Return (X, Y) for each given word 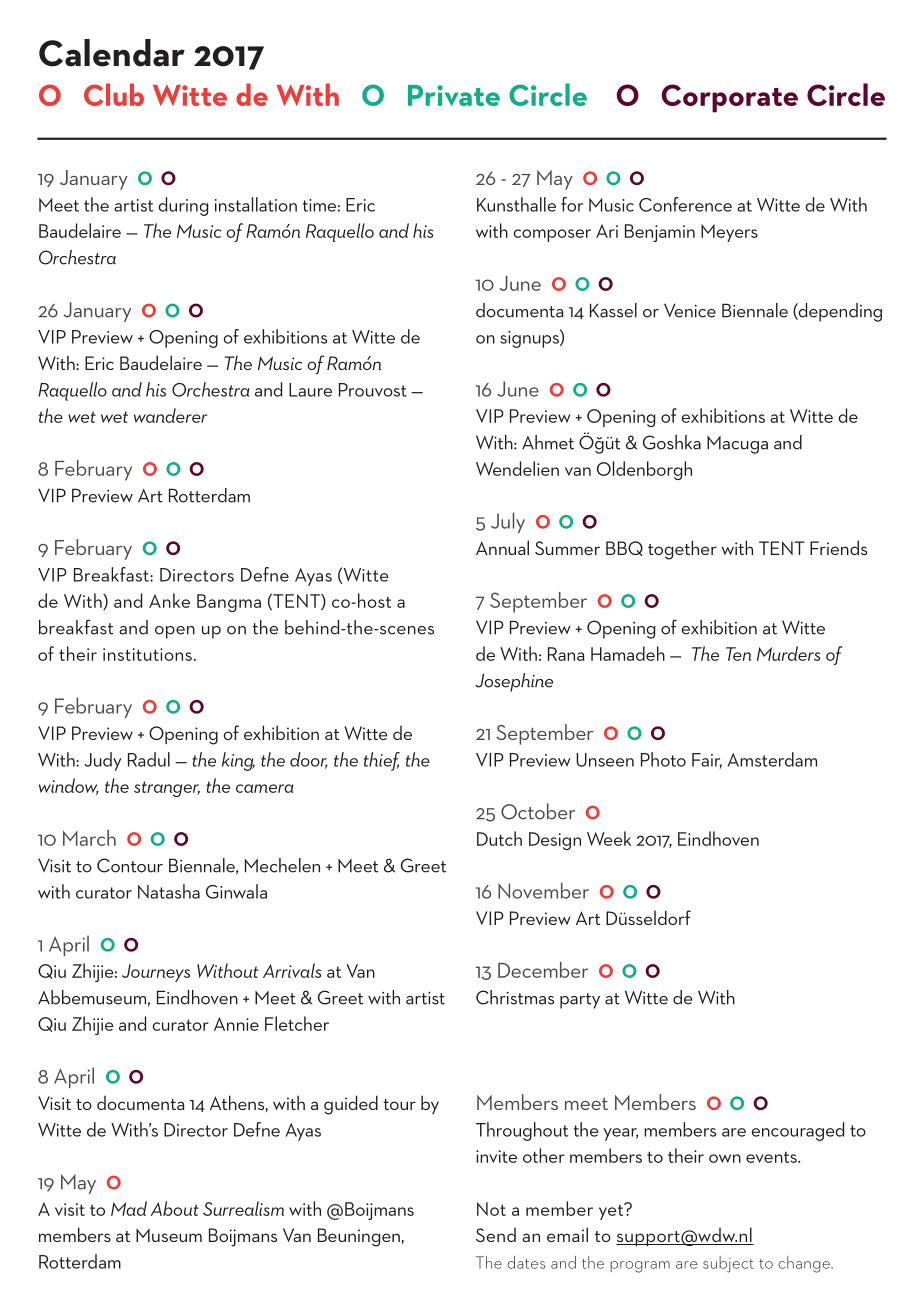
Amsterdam (772, 759)
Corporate (729, 98)
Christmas (515, 997)
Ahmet (548, 442)
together (682, 550)
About (175, 1208)
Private (454, 95)
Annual (502, 547)
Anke (169, 600)
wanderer (170, 415)
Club (114, 94)
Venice (690, 310)
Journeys (156, 973)
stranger (167, 789)
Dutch (499, 838)
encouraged (797, 1131)
